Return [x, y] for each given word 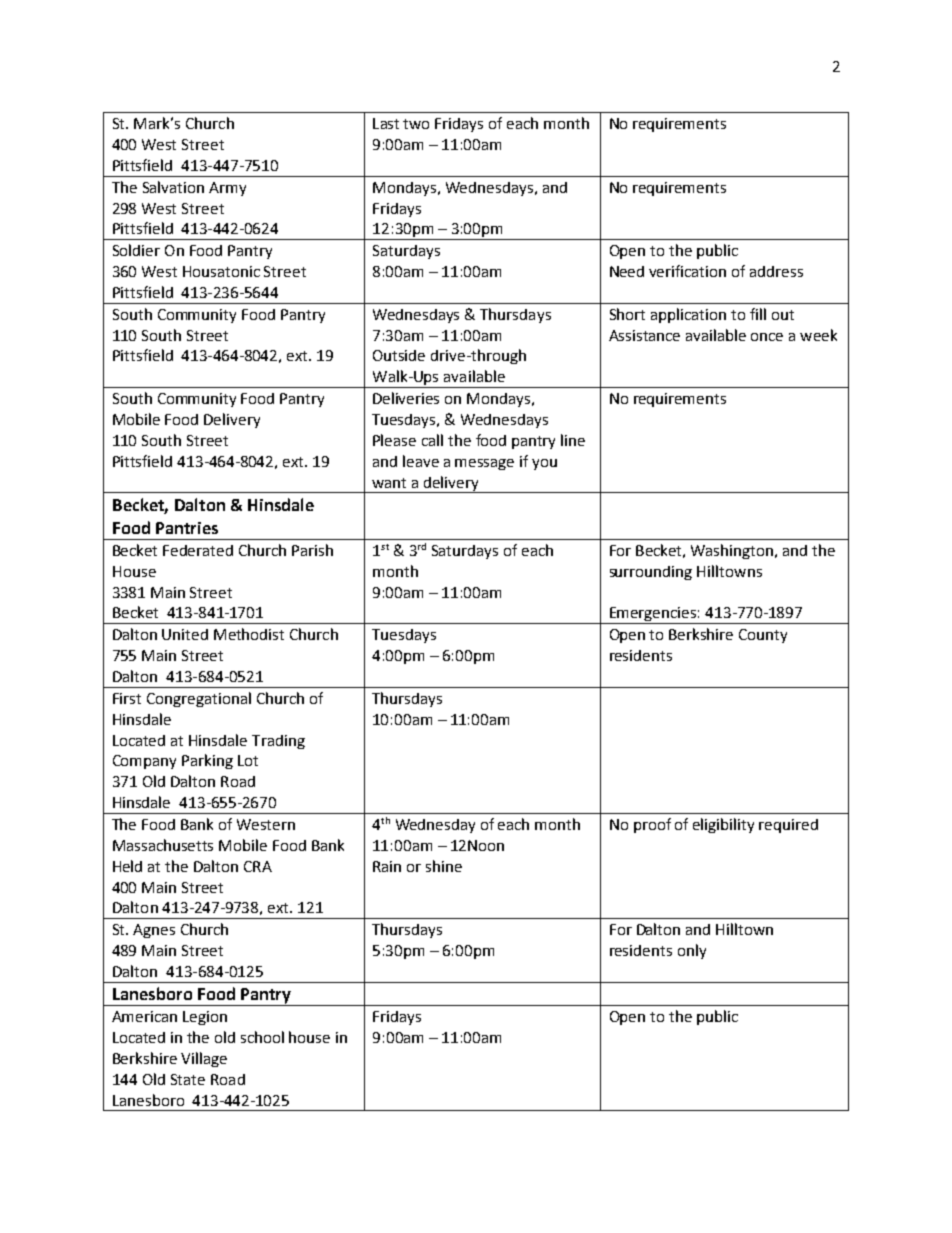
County [763, 636]
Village [204, 1059]
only [692, 951]
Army [227, 189]
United [185, 634]
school [262, 1037]
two [416, 124]
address [776, 271]
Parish [312, 550]
